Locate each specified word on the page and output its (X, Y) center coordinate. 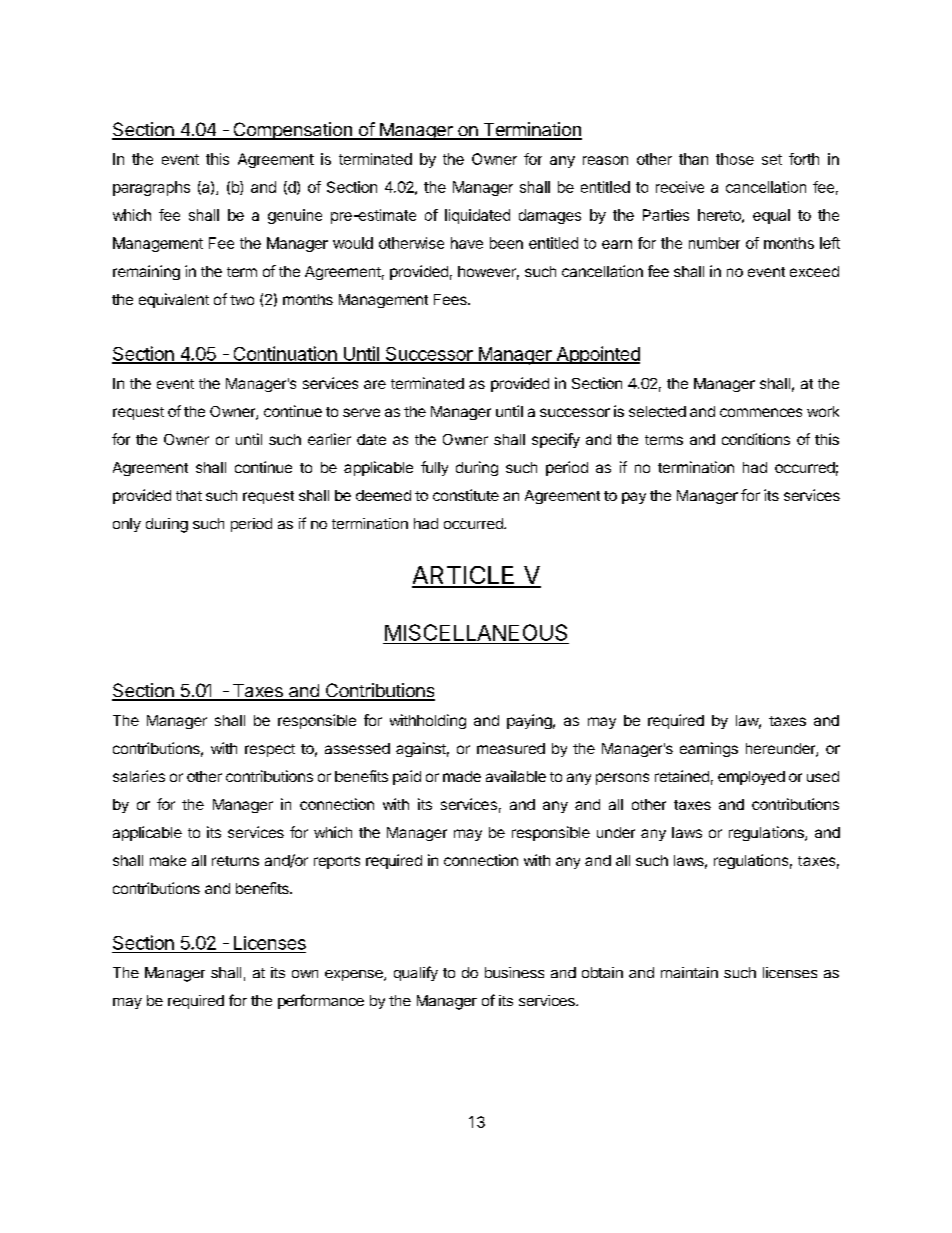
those (735, 159)
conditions (756, 439)
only (127, 525)
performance (321, 1001)
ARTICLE (464, 576)
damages (550, 216)
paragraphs (151, 188)
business (514, 972)
